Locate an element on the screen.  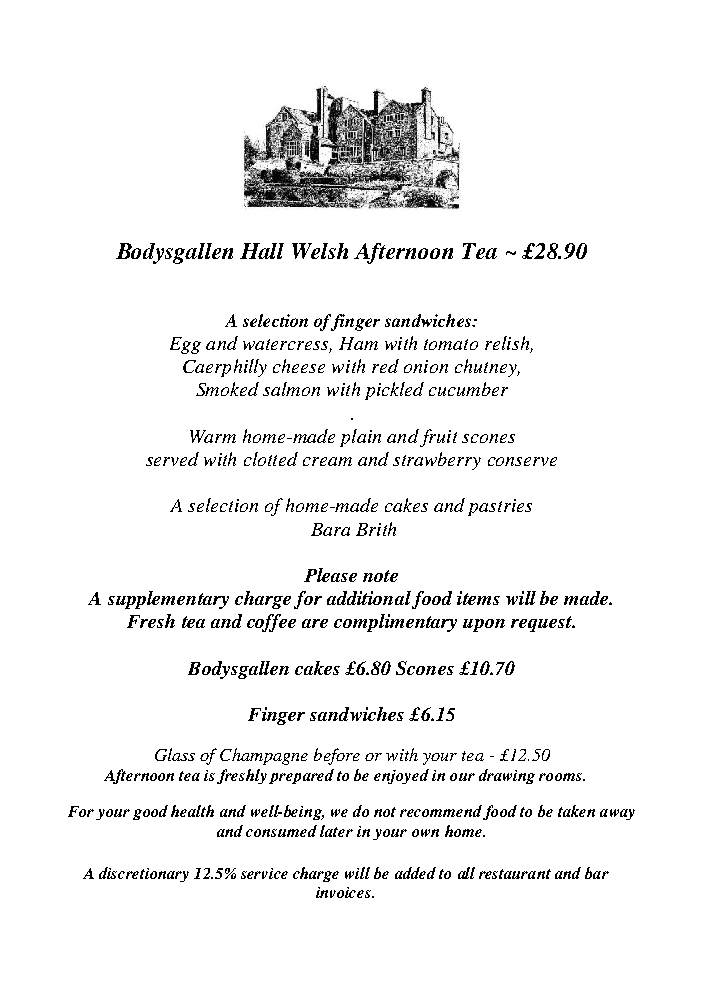
pickled is located at coordinates (394, 391).
